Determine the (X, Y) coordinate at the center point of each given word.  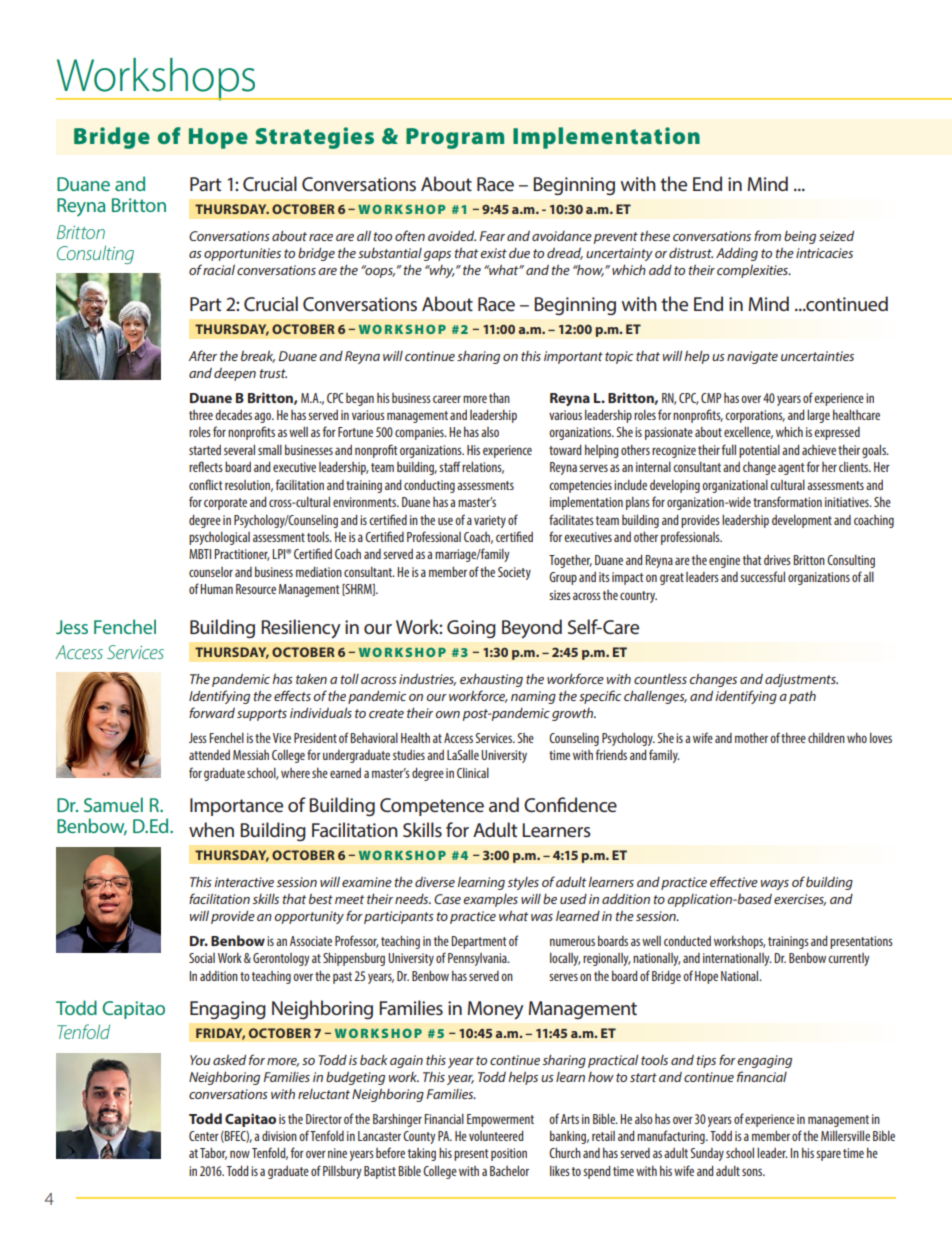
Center (204, 1136)
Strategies (315, 138)
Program (455, 138)
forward (212, 712)
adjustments (801, 680)
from (767, 235)
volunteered (496, 1136)
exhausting (491, 680)
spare (828, 1155)
